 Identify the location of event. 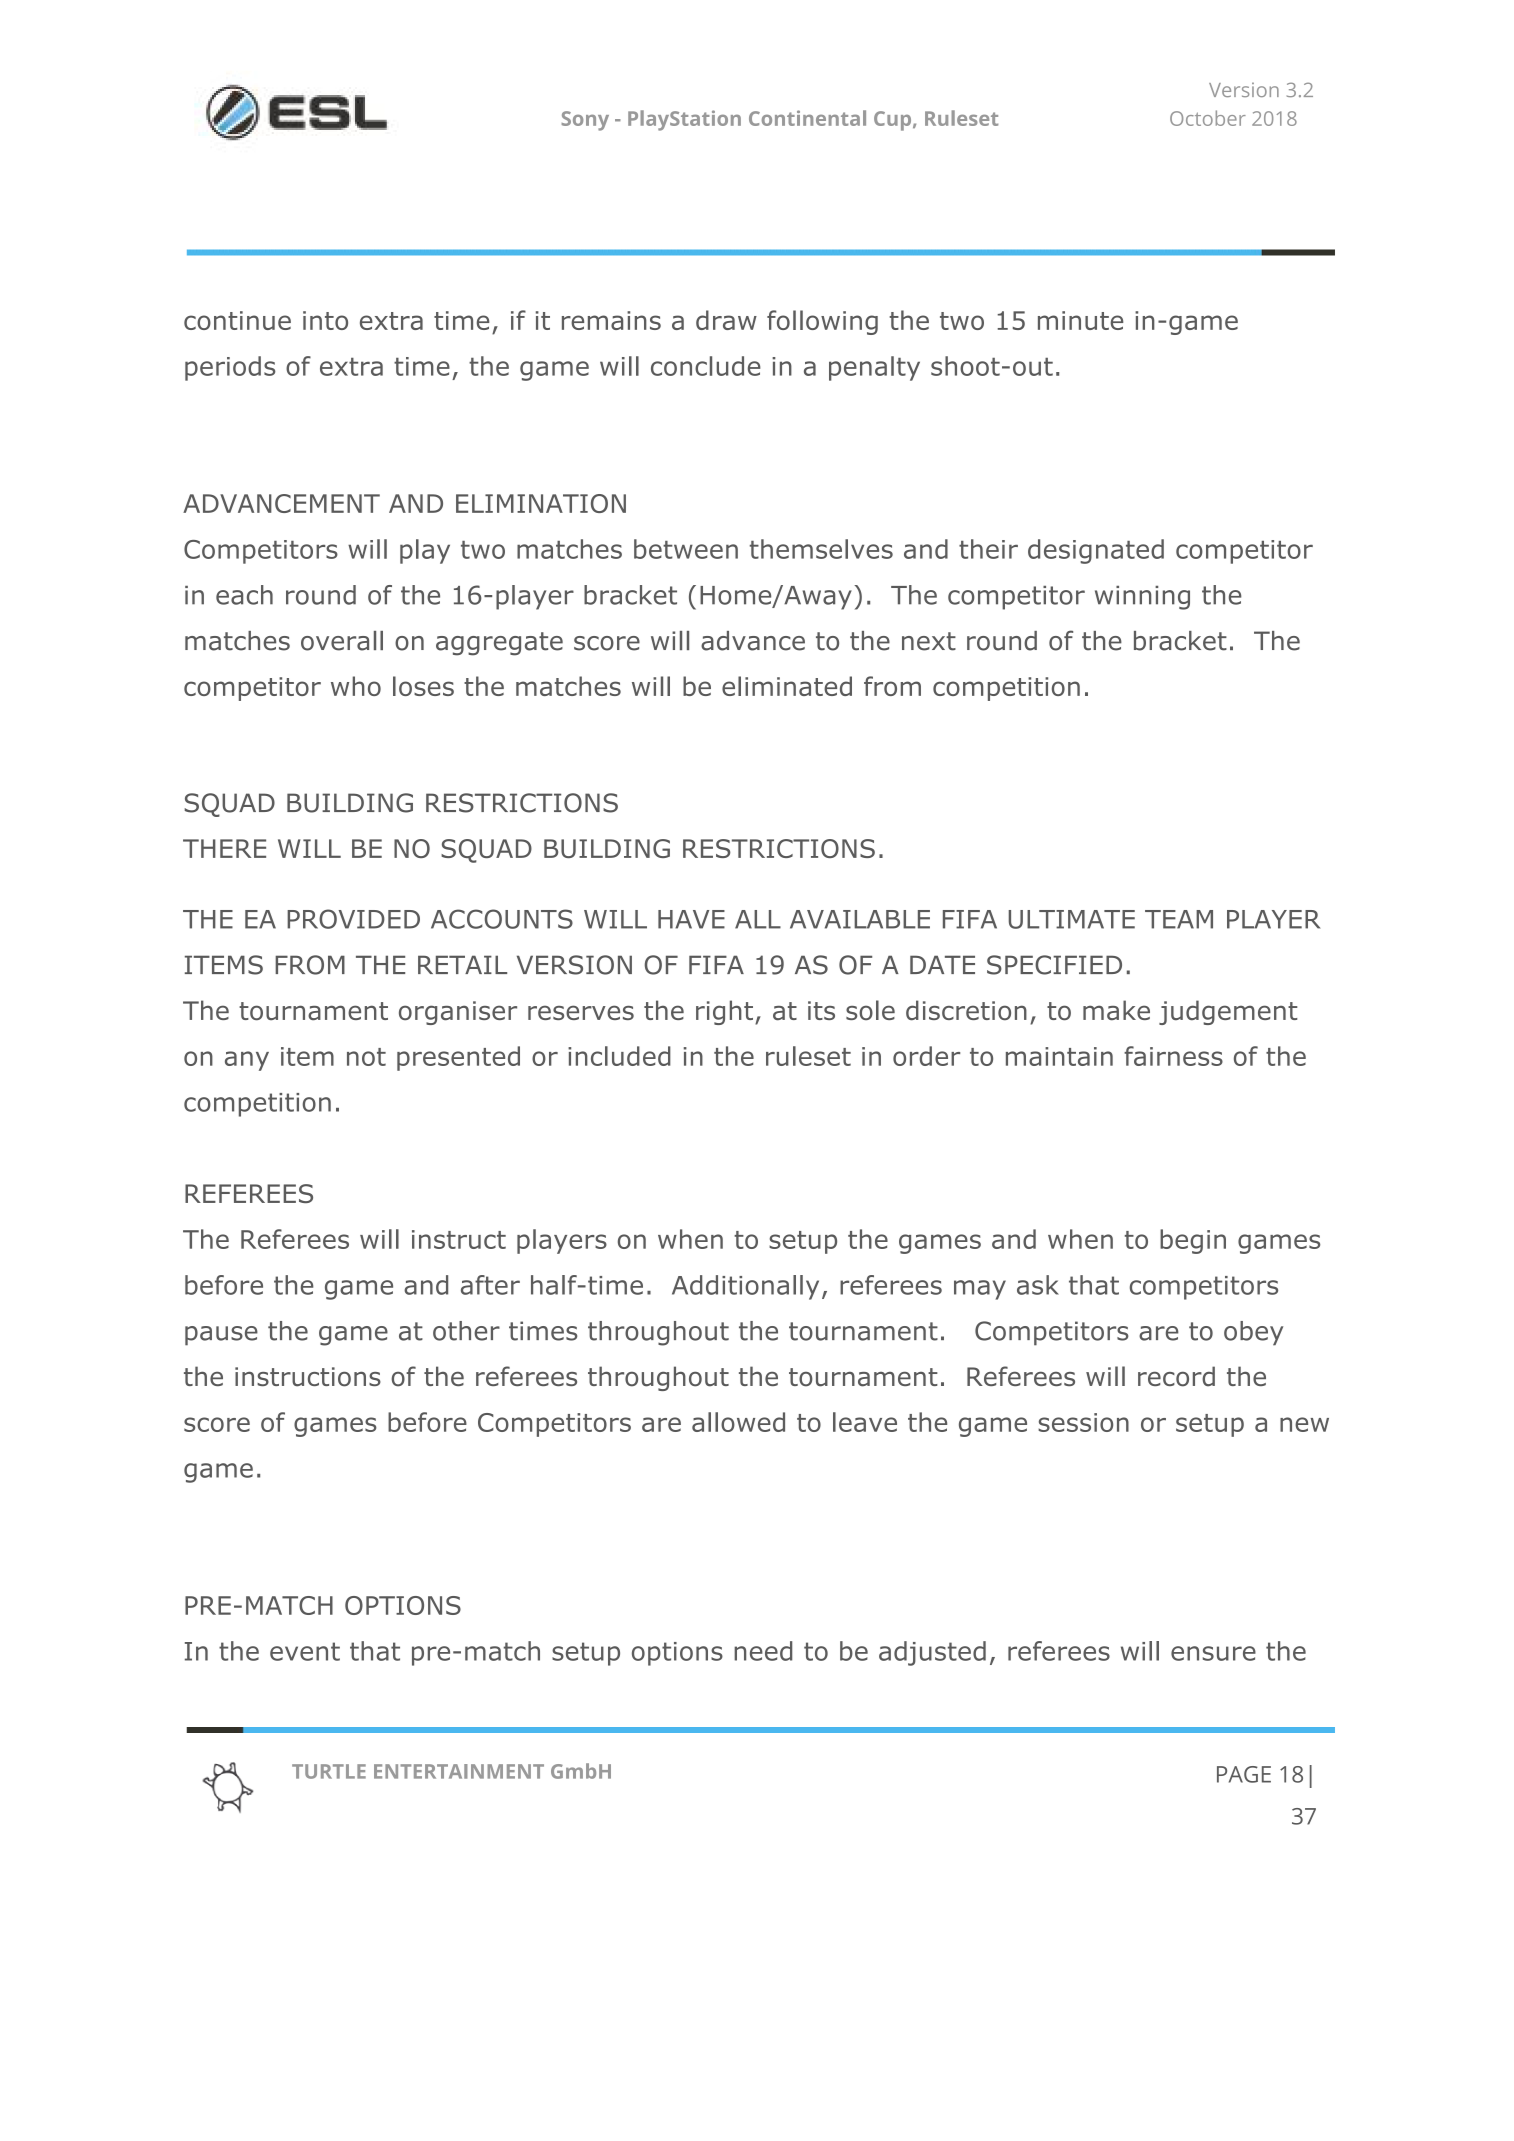
(305, 1651).
